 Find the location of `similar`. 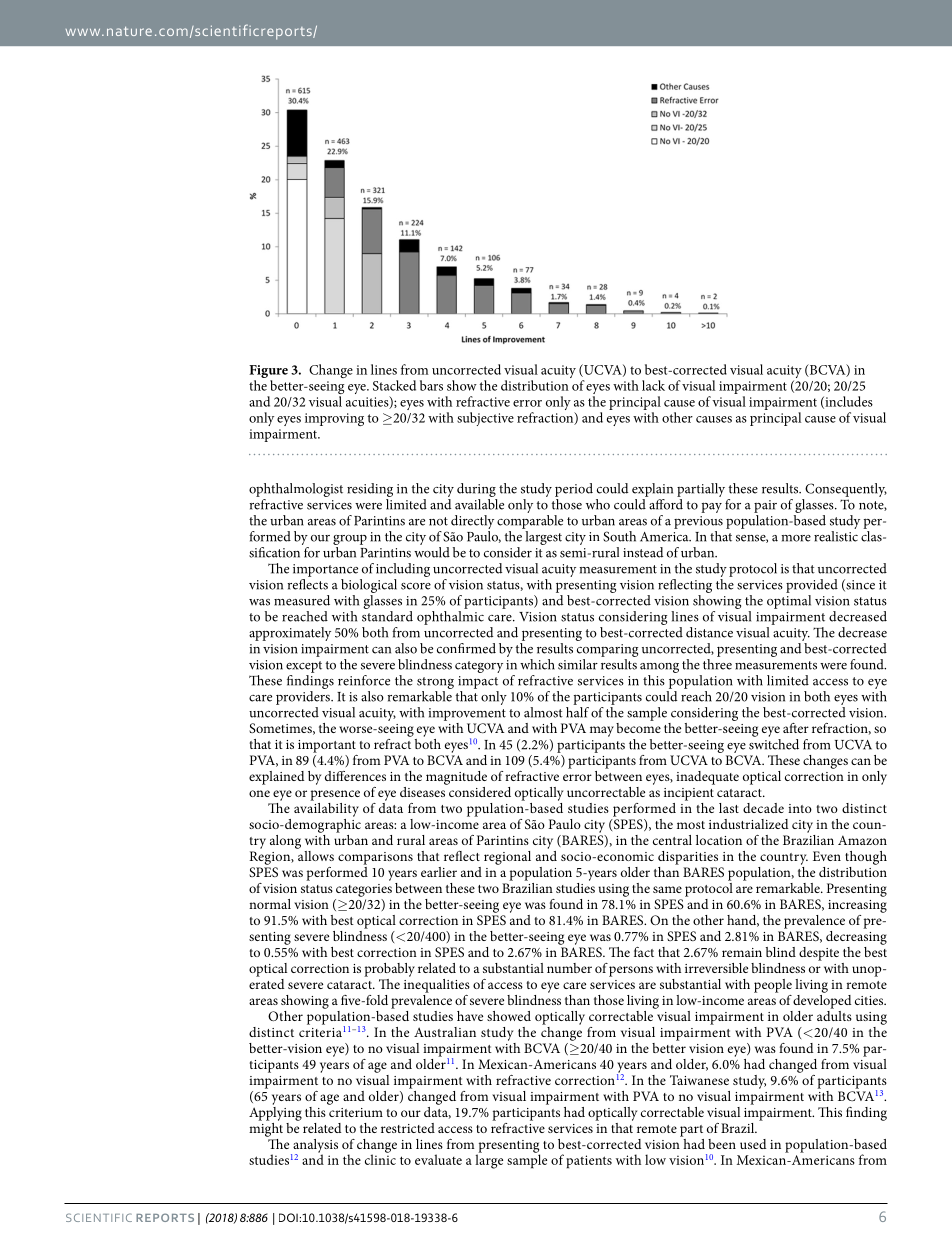

similar is located at coordinates (578, 664).
